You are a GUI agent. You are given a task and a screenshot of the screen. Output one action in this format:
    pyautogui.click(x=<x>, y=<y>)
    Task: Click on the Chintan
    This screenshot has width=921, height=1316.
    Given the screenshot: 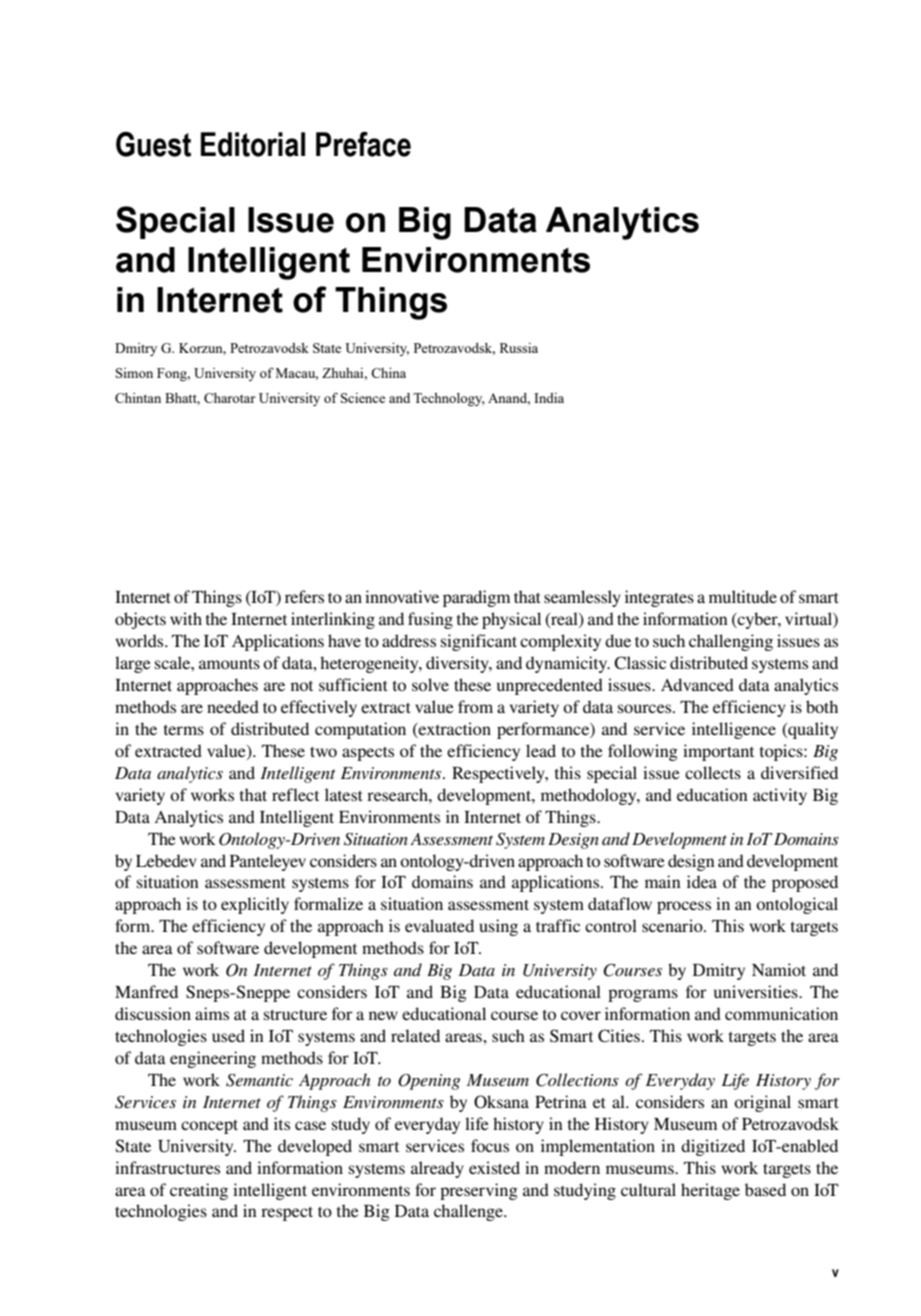 What is the action you would take?
    pyautogui.click(x=138, y=398)
